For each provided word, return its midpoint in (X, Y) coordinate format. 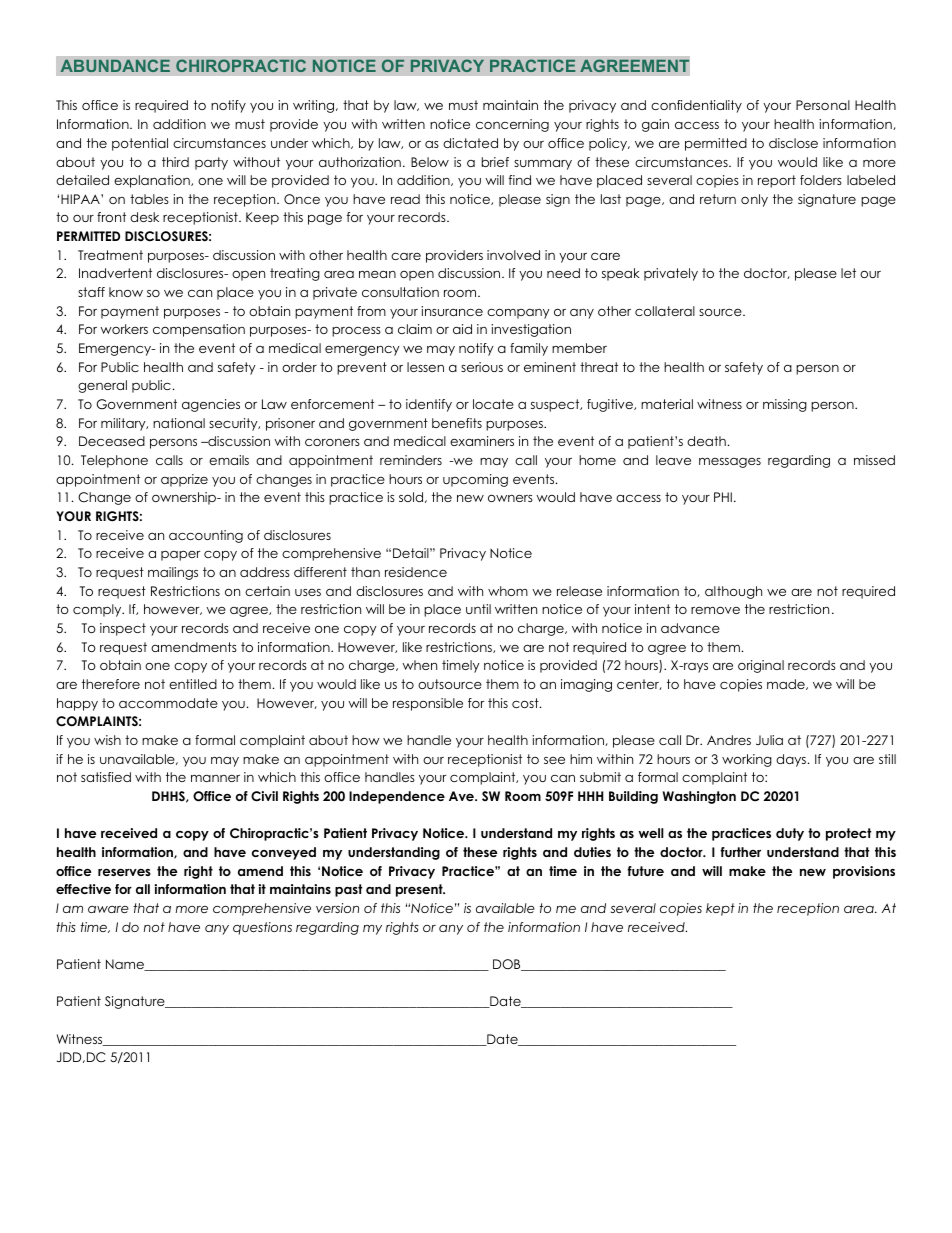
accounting (206, 536)
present (420, 890)
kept (720, 909)
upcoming (475, 480)
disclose (793, 143)
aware (108, 909)
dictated (470, 143)
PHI (723, 497)
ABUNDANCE (115, 66)
